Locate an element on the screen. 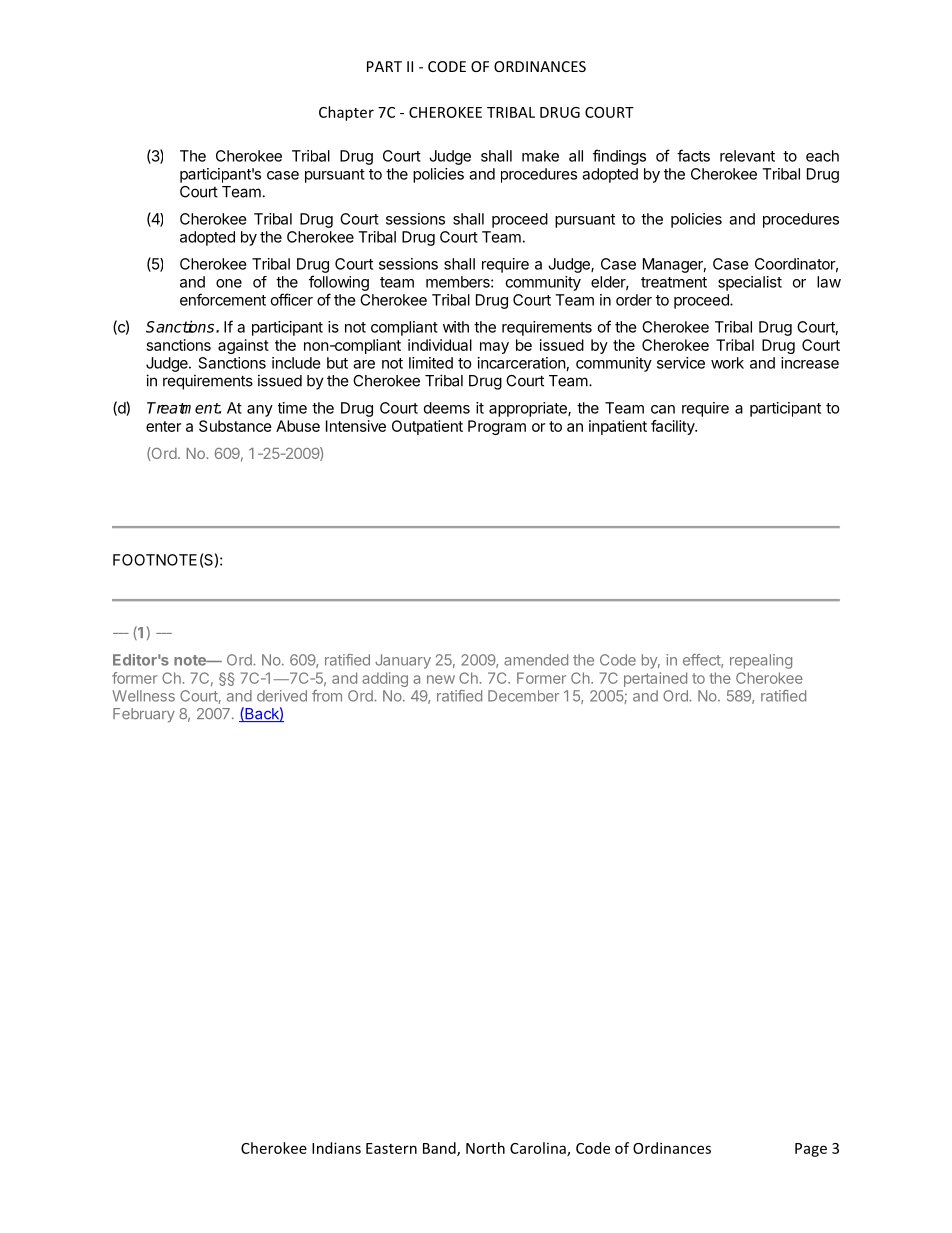  relevant is located at coordinates (747, 156).
